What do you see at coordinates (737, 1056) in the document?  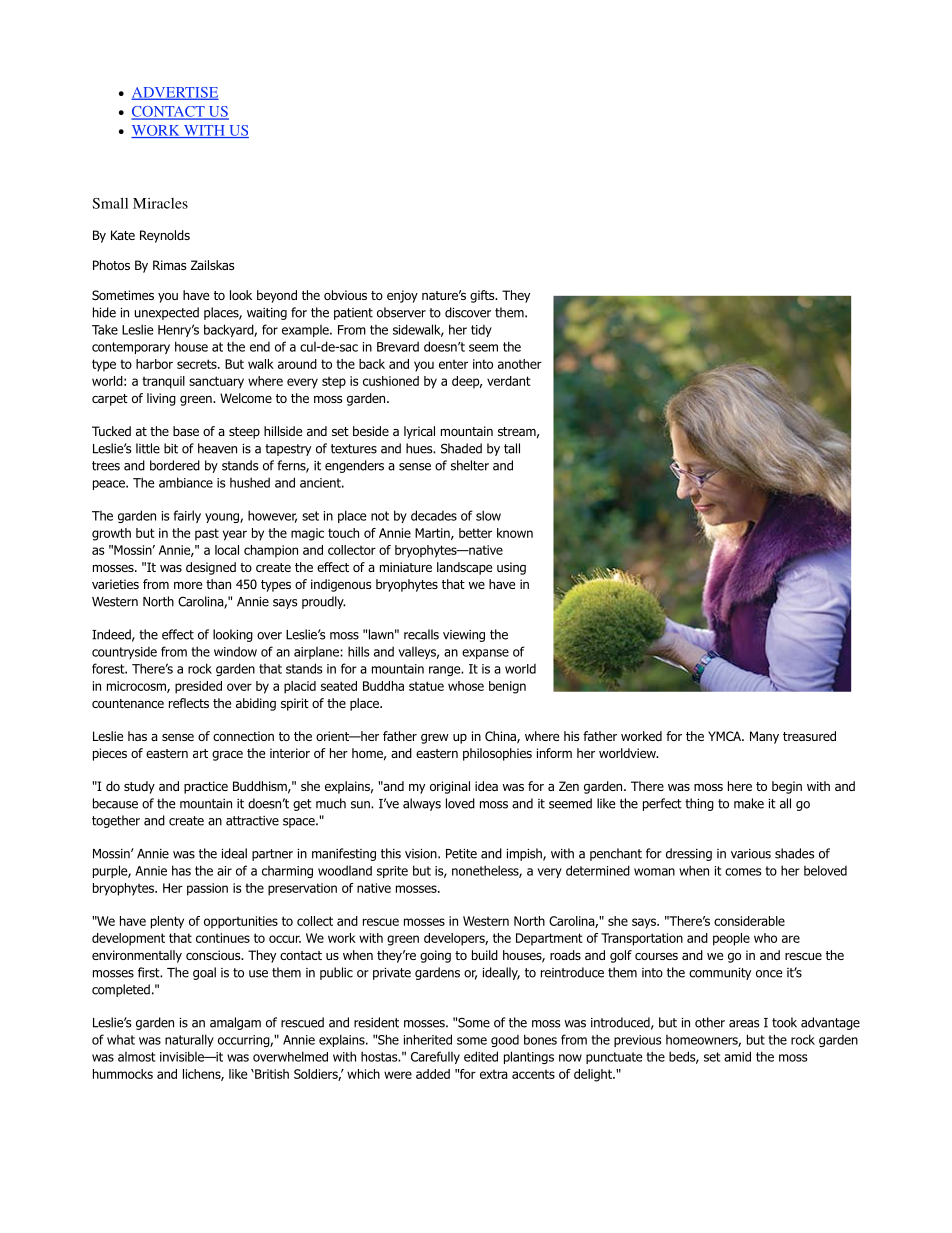 I see `amid` at bounding box center [737, 1056].
